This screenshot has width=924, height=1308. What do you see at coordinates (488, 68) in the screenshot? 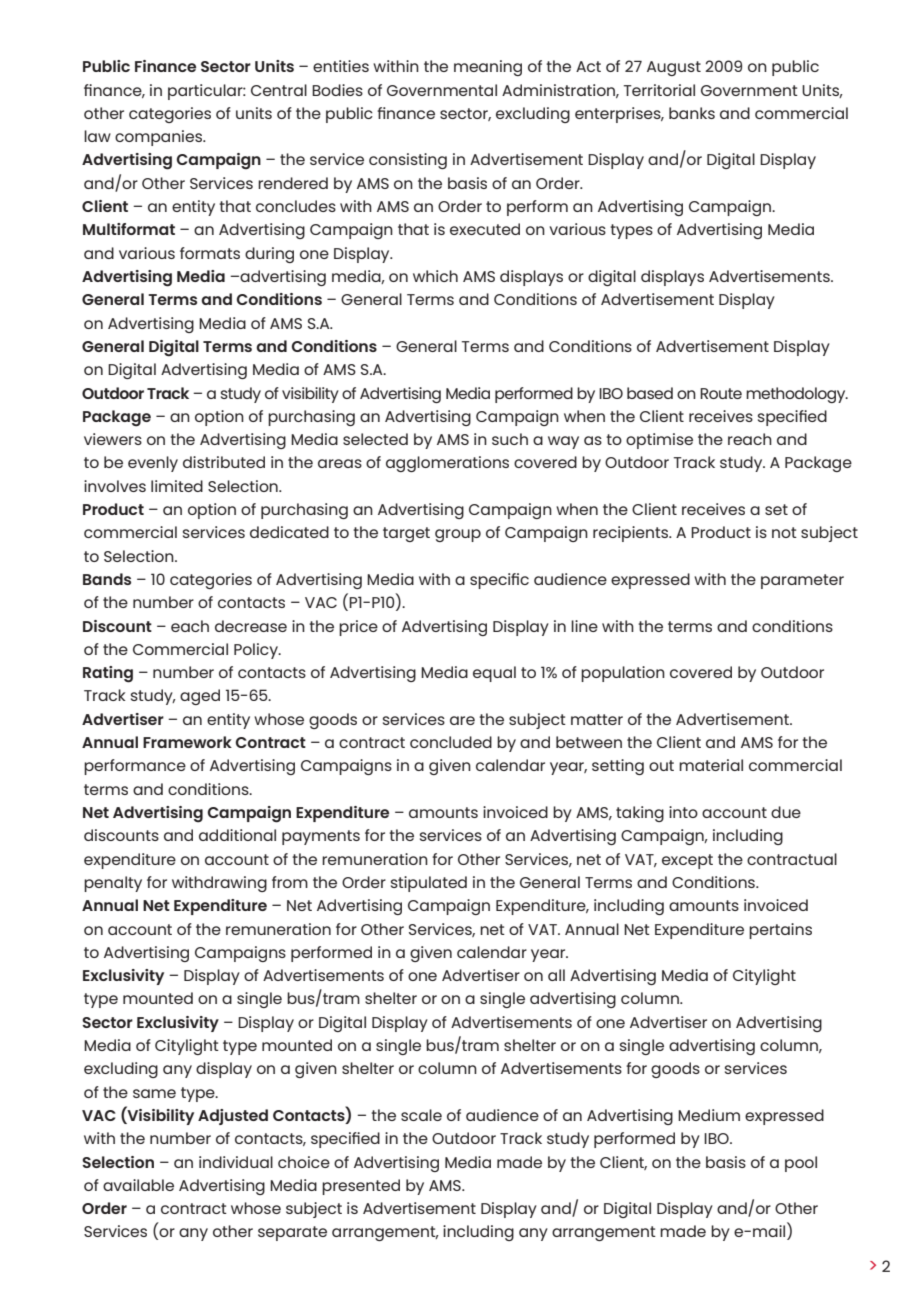
I see `meaning` at bounding box center [488, 68].
